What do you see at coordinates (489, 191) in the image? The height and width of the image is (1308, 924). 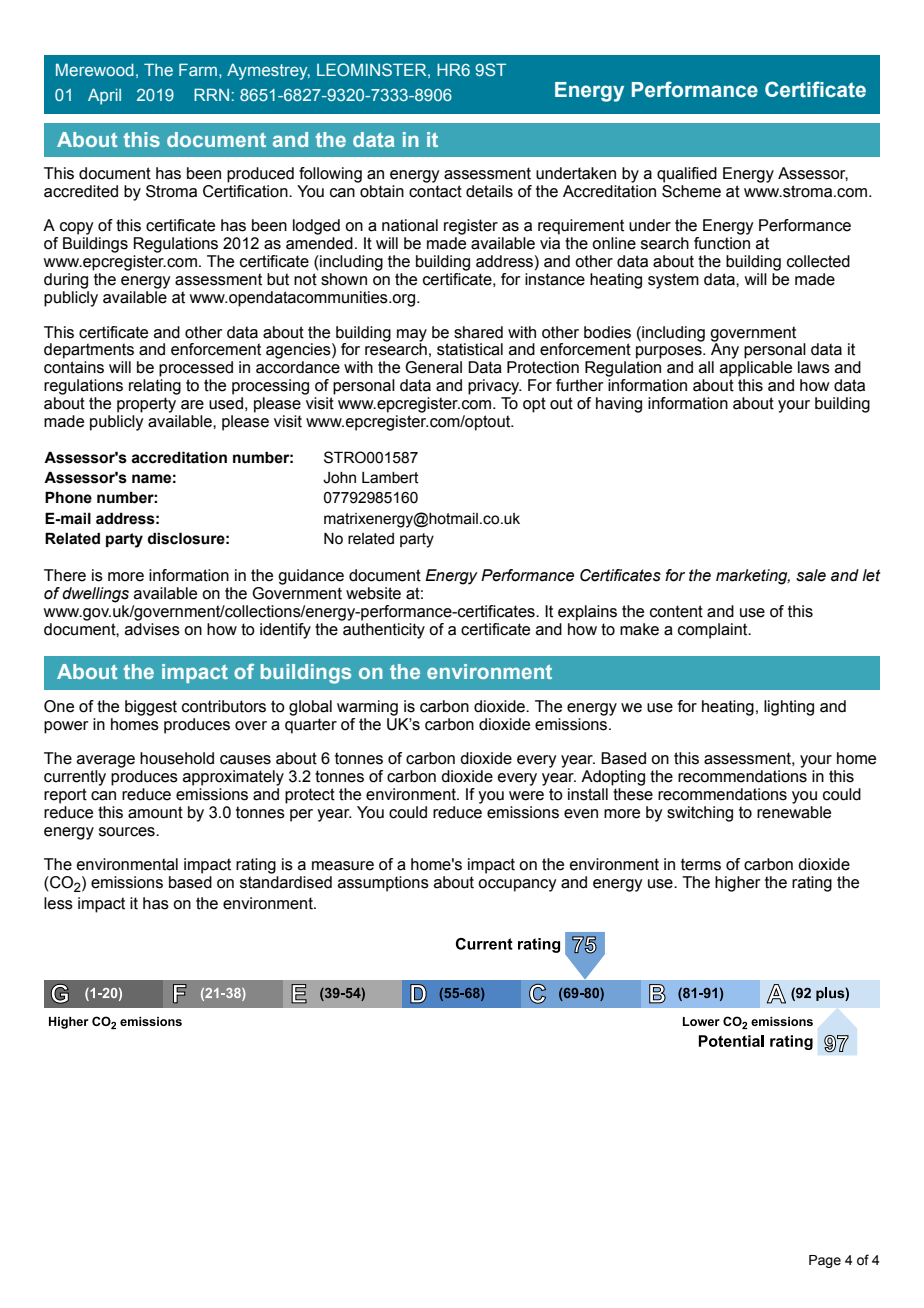 I see `details` at bounding box center [489, 191].
